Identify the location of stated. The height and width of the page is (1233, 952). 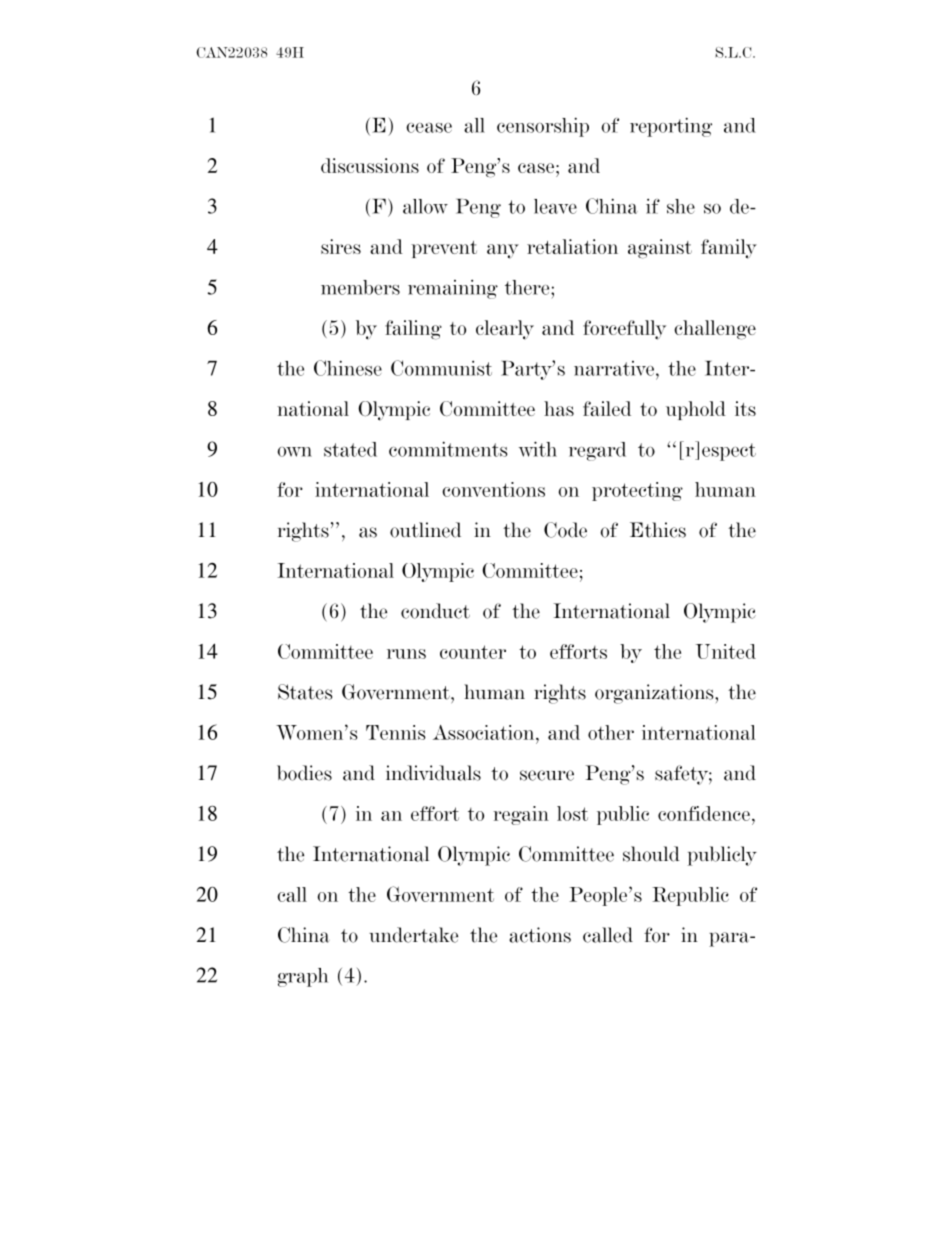
(350, 449).
